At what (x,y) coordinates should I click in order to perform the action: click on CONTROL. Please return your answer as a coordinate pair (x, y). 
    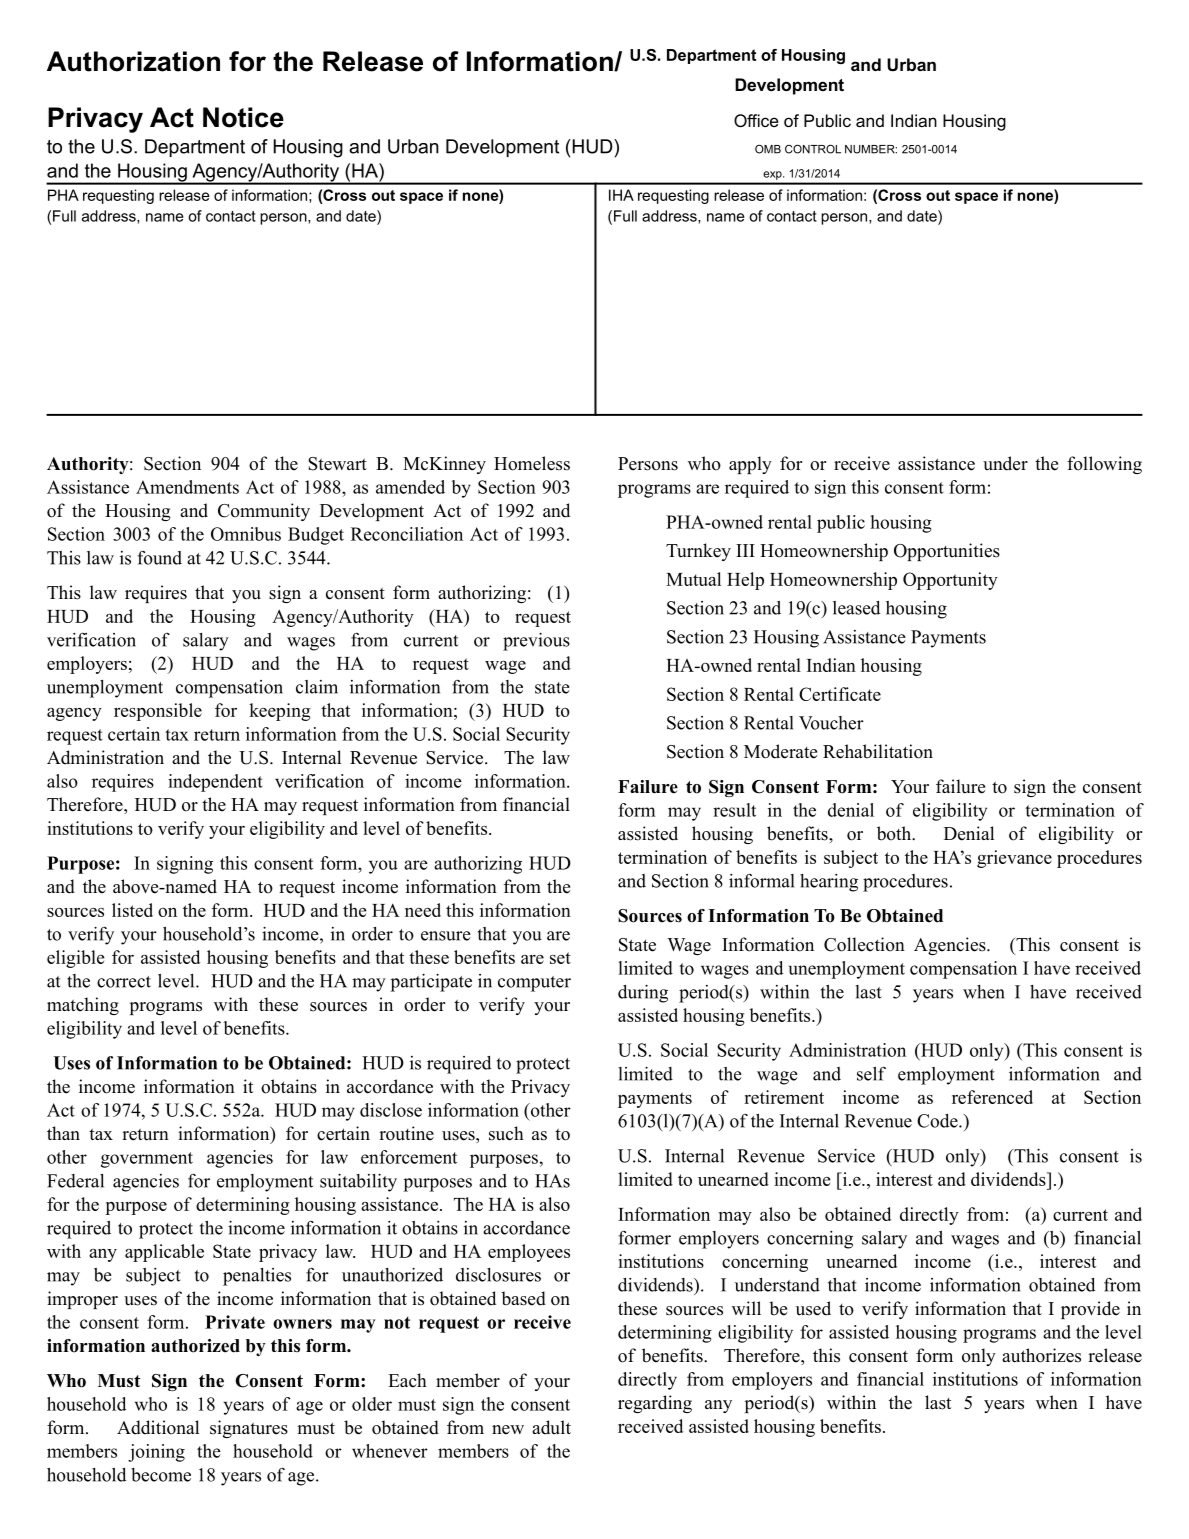
    Looking at the image, I should click on (813, 149).
